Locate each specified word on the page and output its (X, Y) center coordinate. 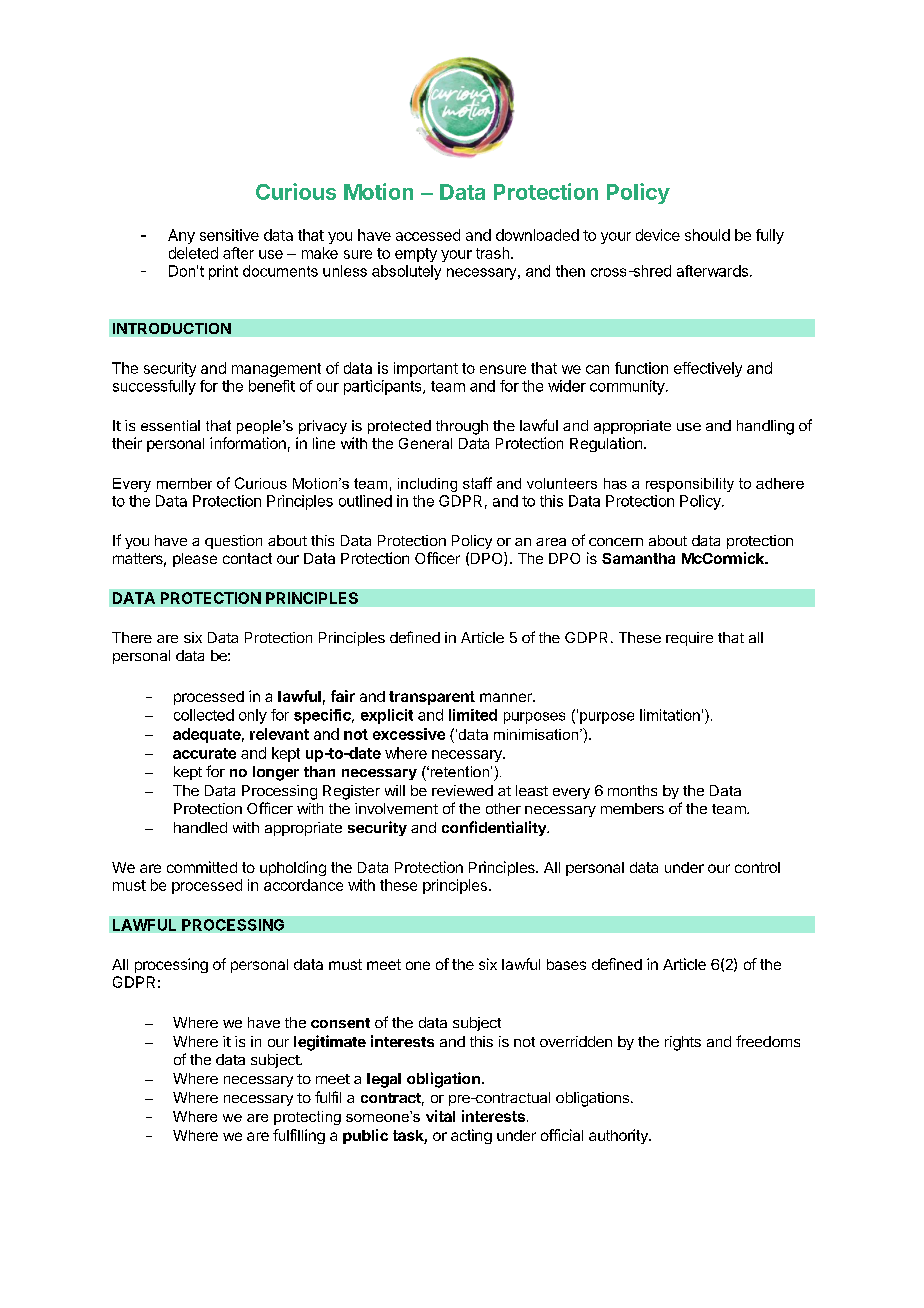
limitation (670, 715)
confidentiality (495, 828)
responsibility (690, 485)
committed (202, 867)
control (757, 867)
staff (477, 483)
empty (416, 255)
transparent (432, 698)
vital (440, 1116)
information (248, 443)
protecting (307, 1118)
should (707, 235)
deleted (193, 253)
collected (204, 715)
